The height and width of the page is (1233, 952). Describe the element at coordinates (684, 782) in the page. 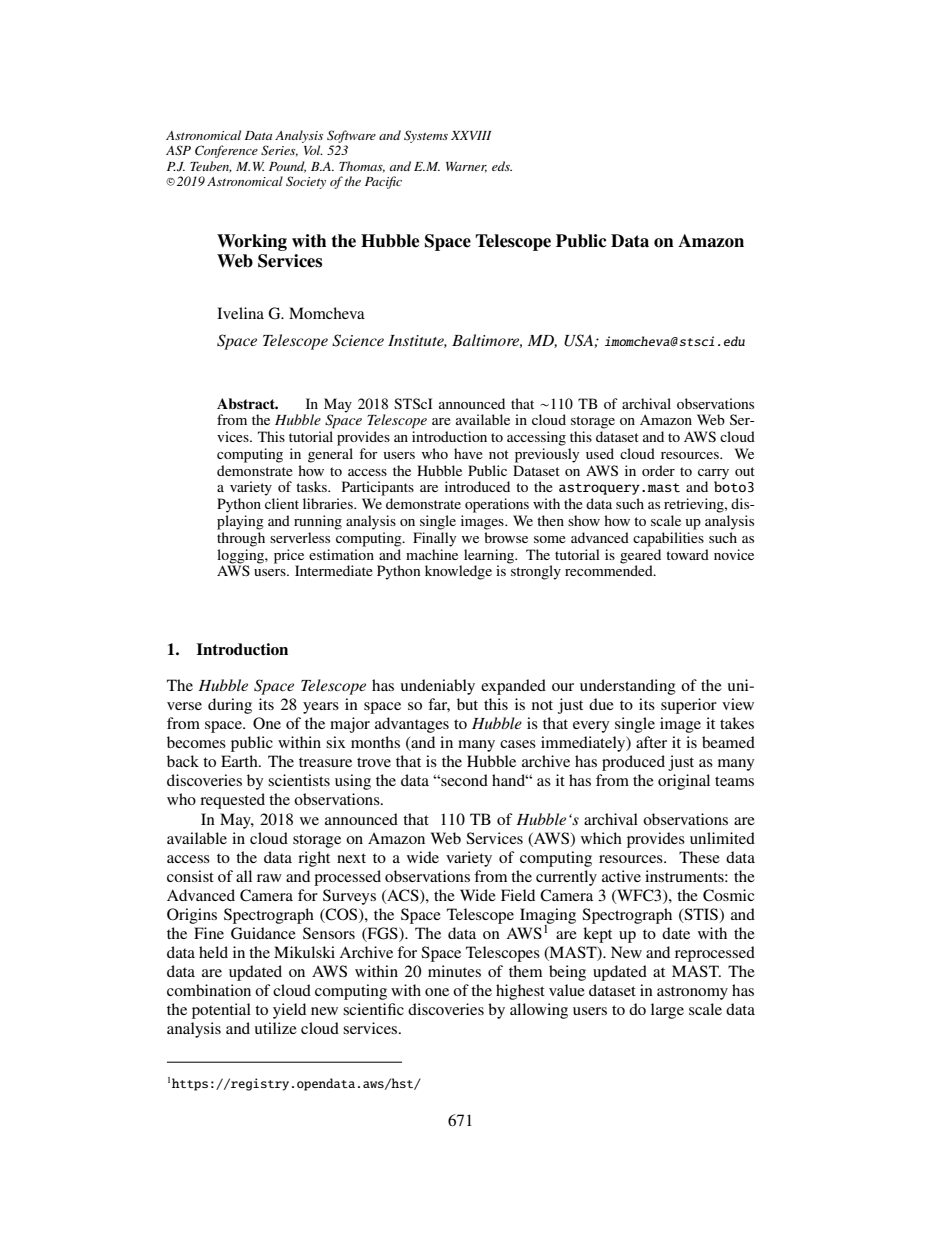

I see `original` at that location.
